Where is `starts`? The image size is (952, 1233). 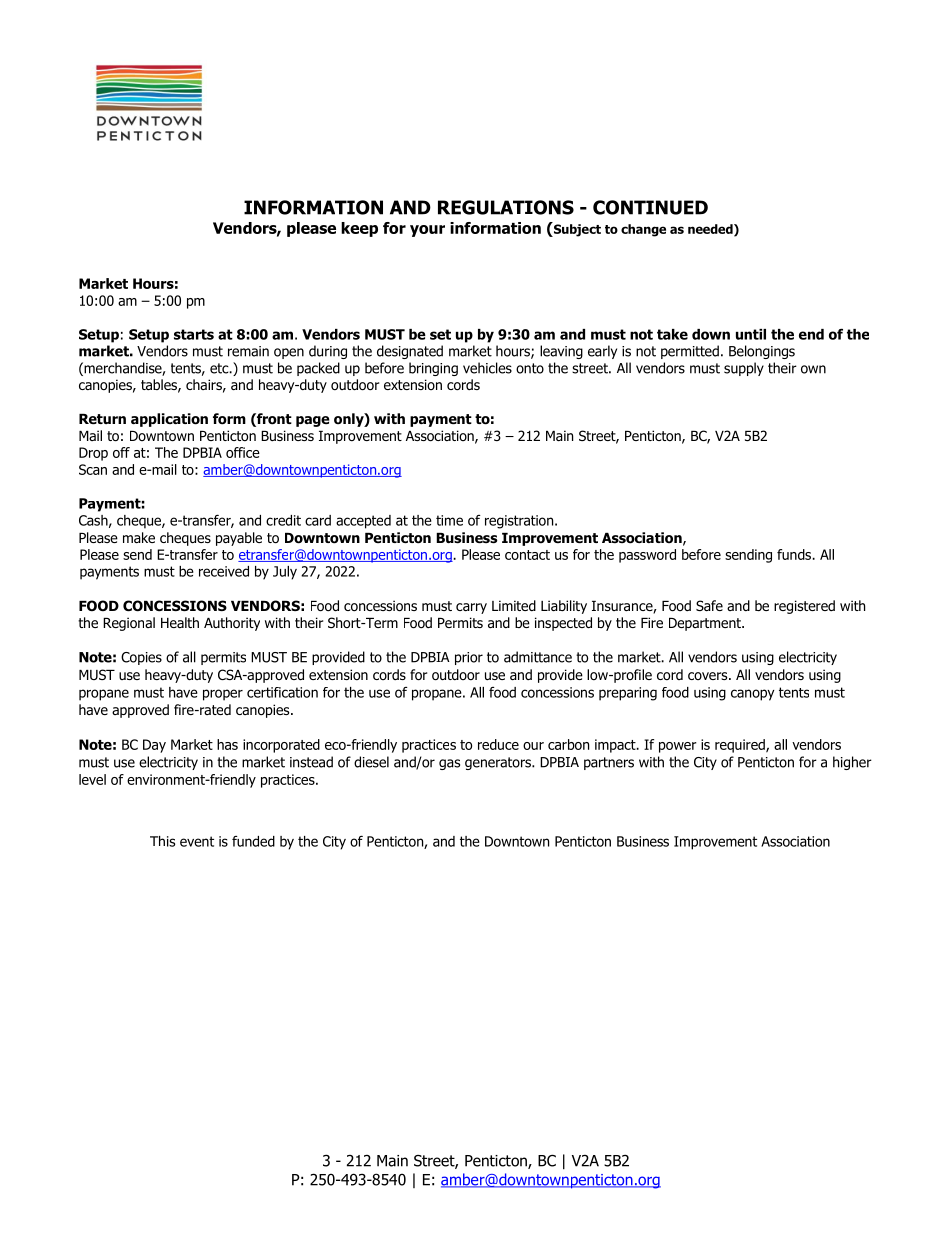 starts is located at coordinates (194, 334).
